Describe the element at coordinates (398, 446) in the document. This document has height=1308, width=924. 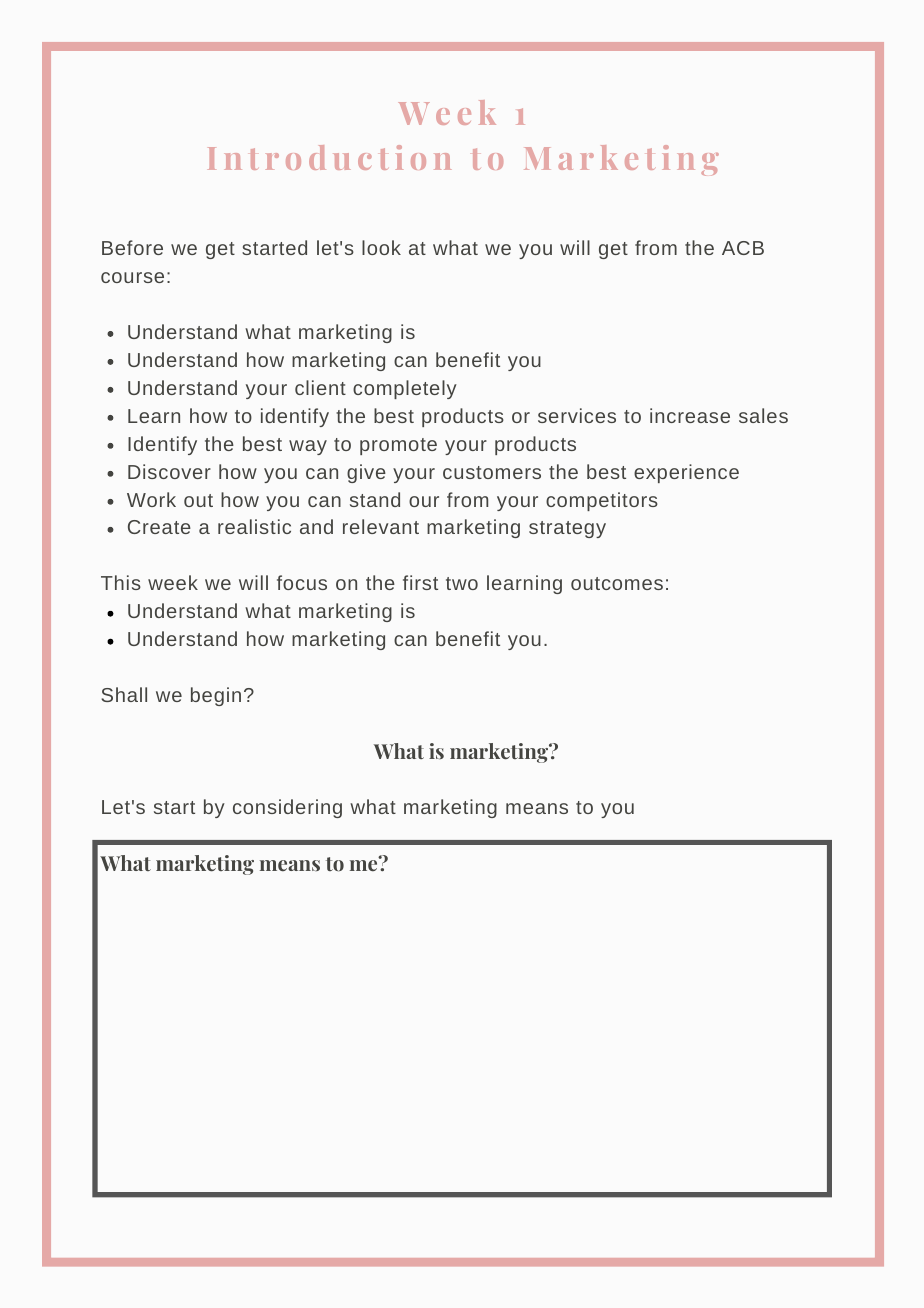
I see `promote` at that location.
